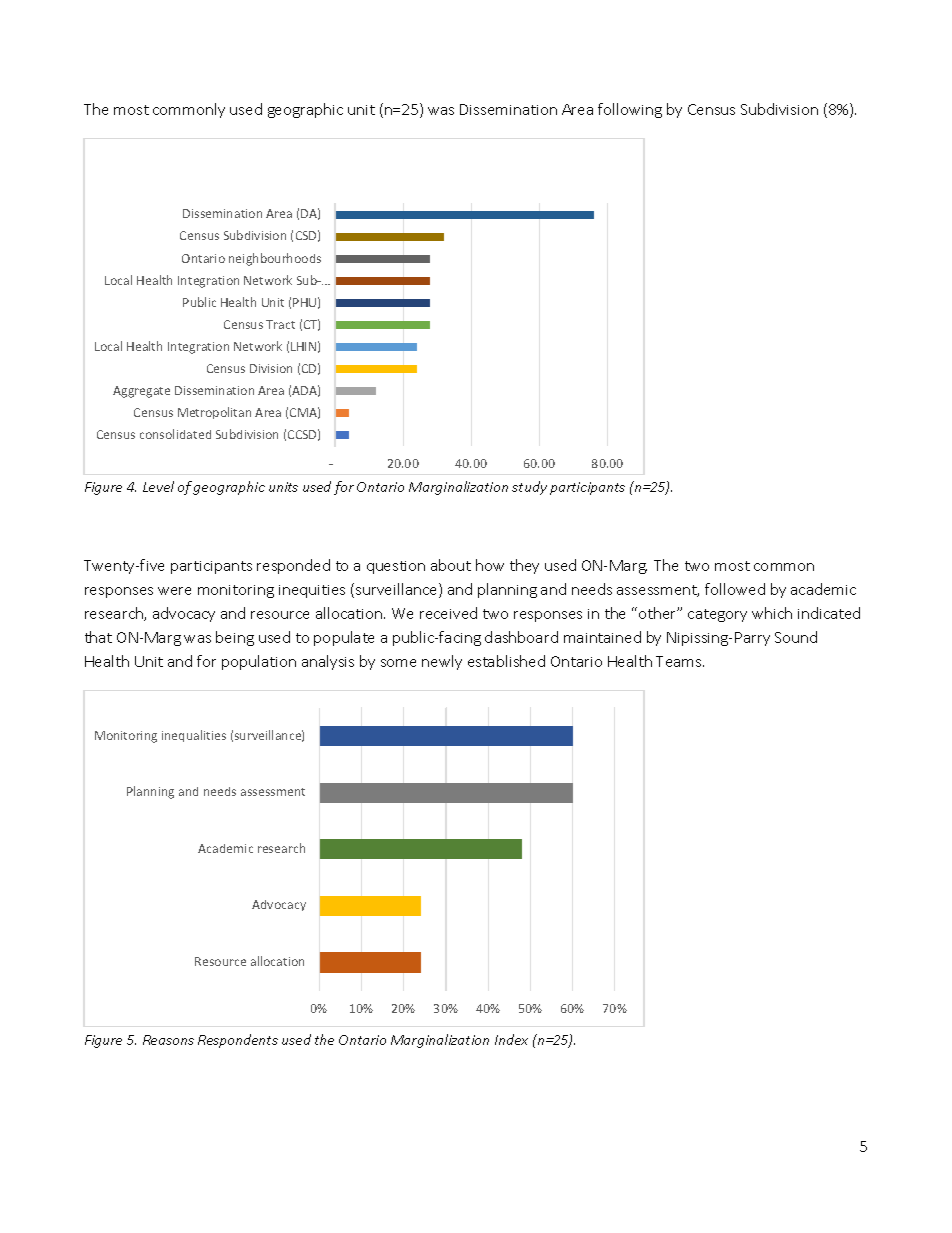  Describe the element at coordinates (630, 110) in the screenshot. I see `following` at that location.
